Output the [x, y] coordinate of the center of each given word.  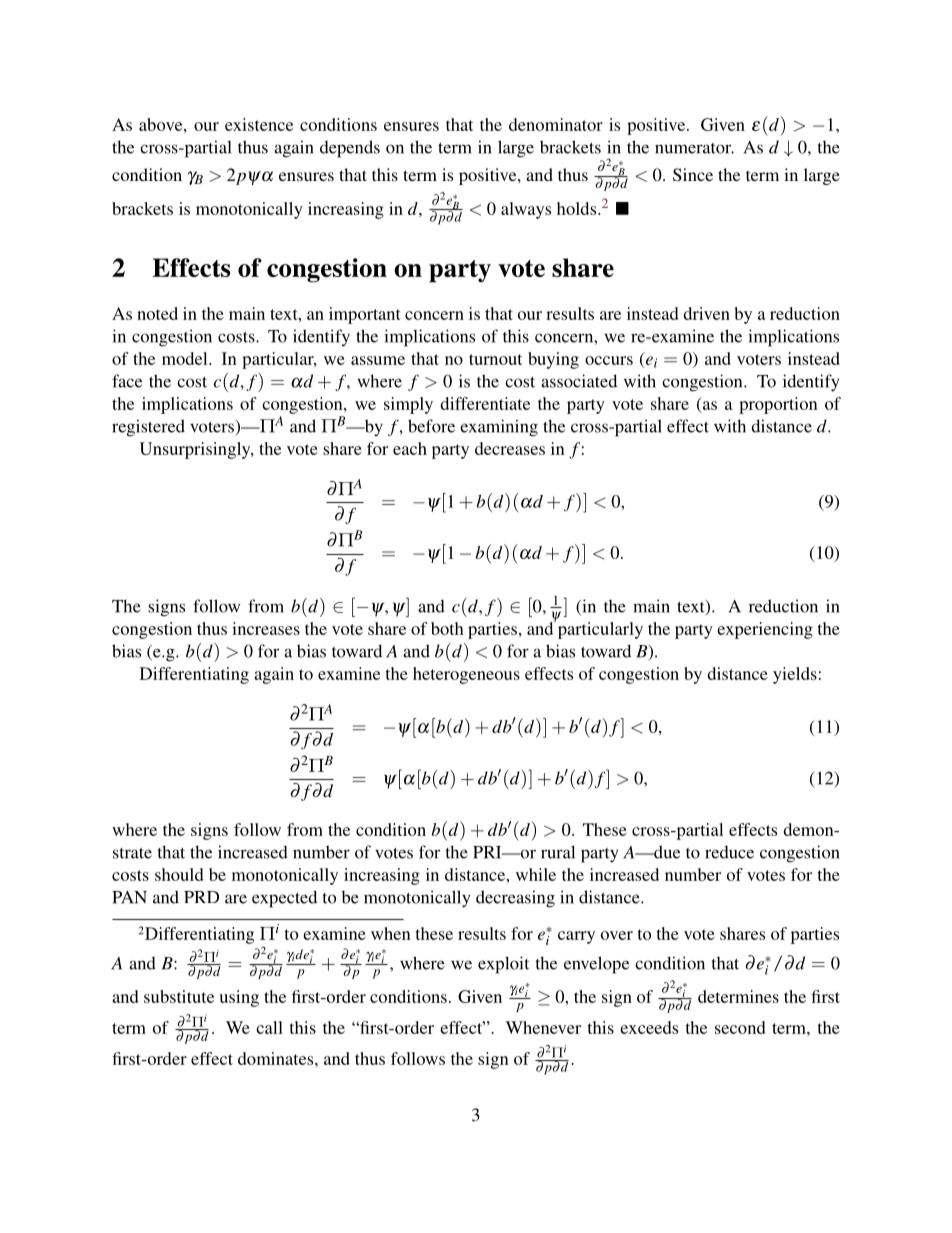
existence [259, 124]
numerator [694, 148]
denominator [556, 124]
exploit [503, 965]
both [447, 628]
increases [266, 628]
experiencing [765, 630]
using [239, 998]
